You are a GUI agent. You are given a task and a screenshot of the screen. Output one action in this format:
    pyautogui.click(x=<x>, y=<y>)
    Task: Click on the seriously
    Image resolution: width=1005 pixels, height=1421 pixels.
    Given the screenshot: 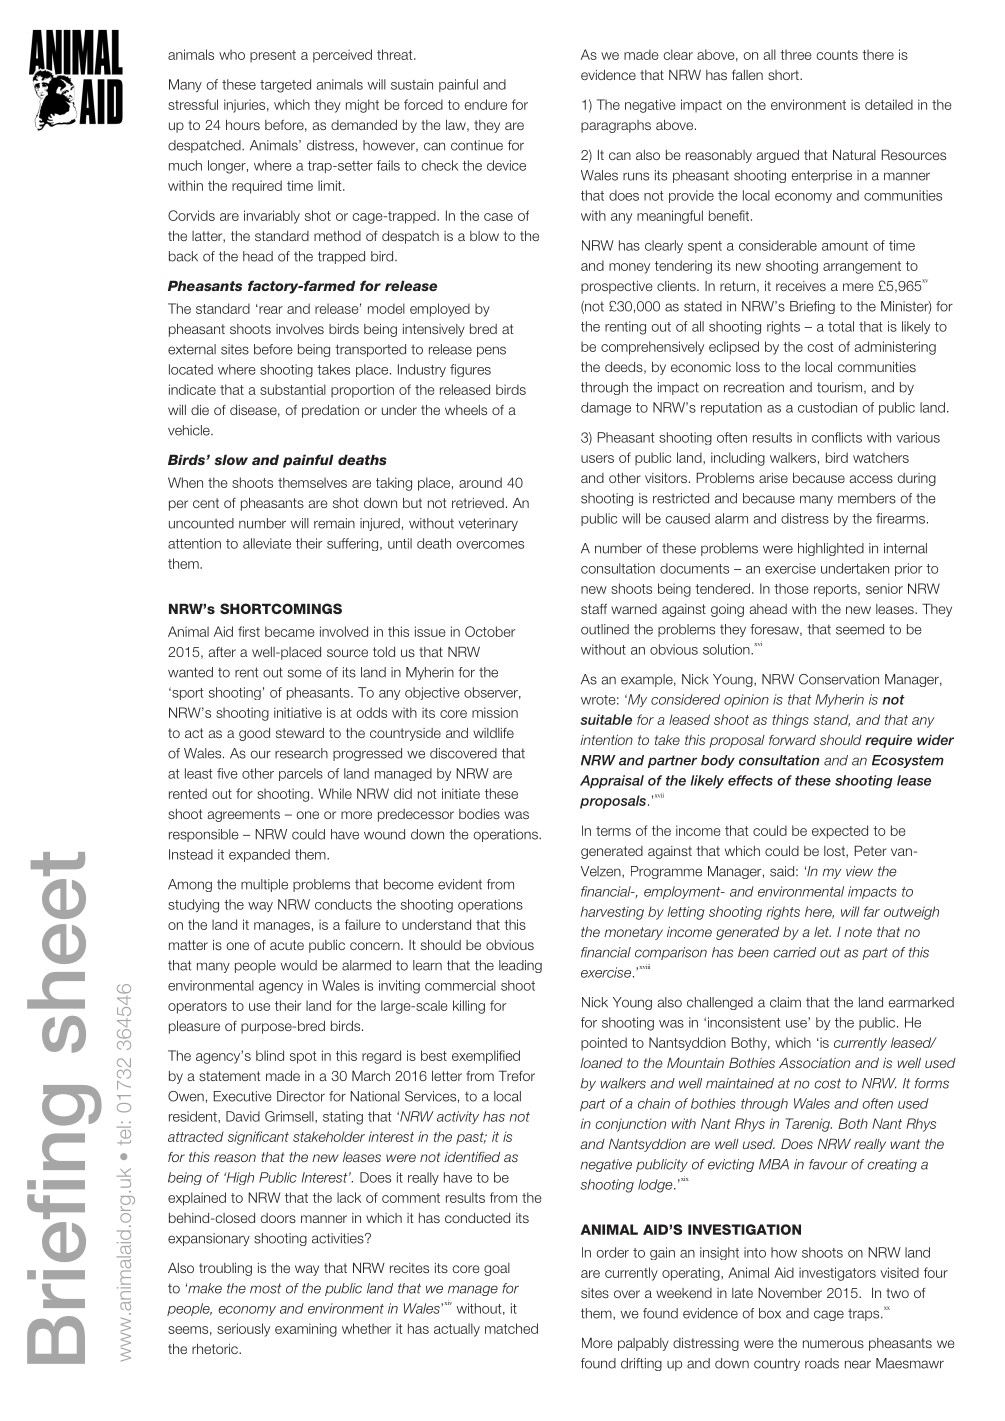 What is the action you would take?
    pyautogui.click(x=243, y=1330)
